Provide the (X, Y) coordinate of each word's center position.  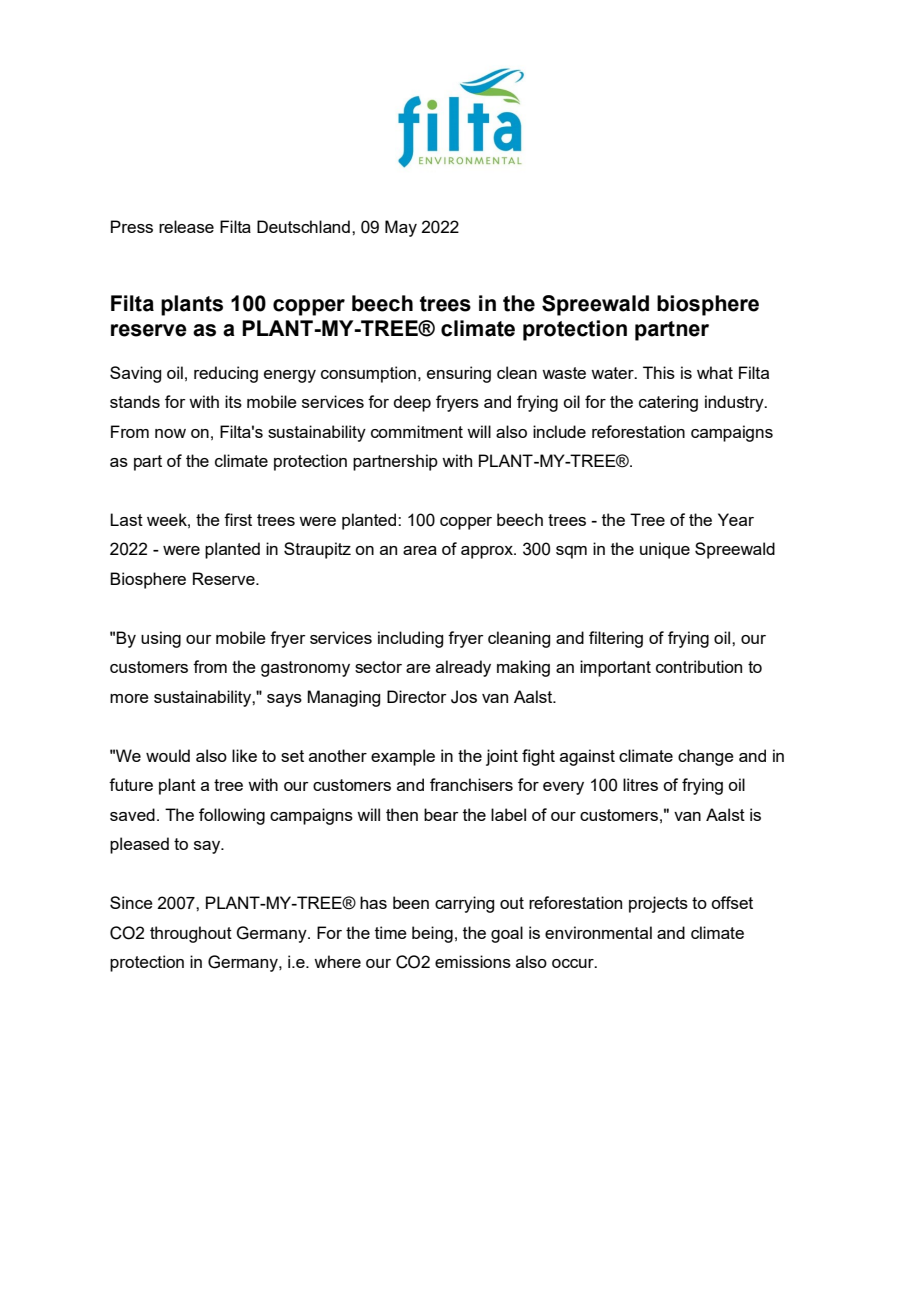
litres (640, 784)
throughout (191, 934)
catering (668, 403)
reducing (226, 374)
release (186, 226)
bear (441, 814)
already (463, 668)
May (401, 228)
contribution (699, 666)
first (238, 519)
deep (412, 403)
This (659, 372)
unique (665, 550)
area (420, 550)
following (232, 816)
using (161, 639)
